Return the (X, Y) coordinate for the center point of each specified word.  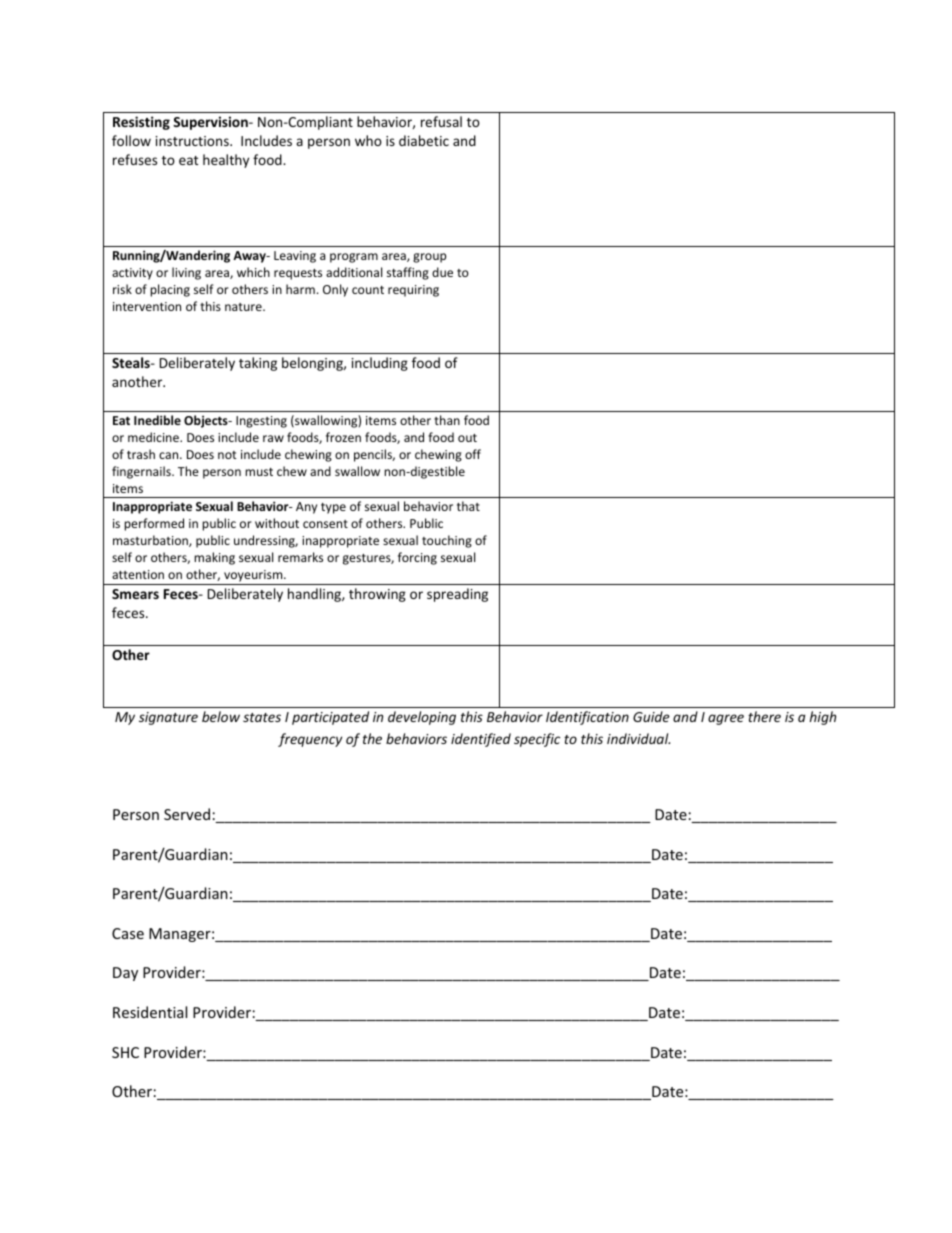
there (764, 716)
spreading (457, 595)
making (214, 558)
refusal (441, 121)
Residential (150, 1012)
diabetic (424, 140)
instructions (193, 141)
